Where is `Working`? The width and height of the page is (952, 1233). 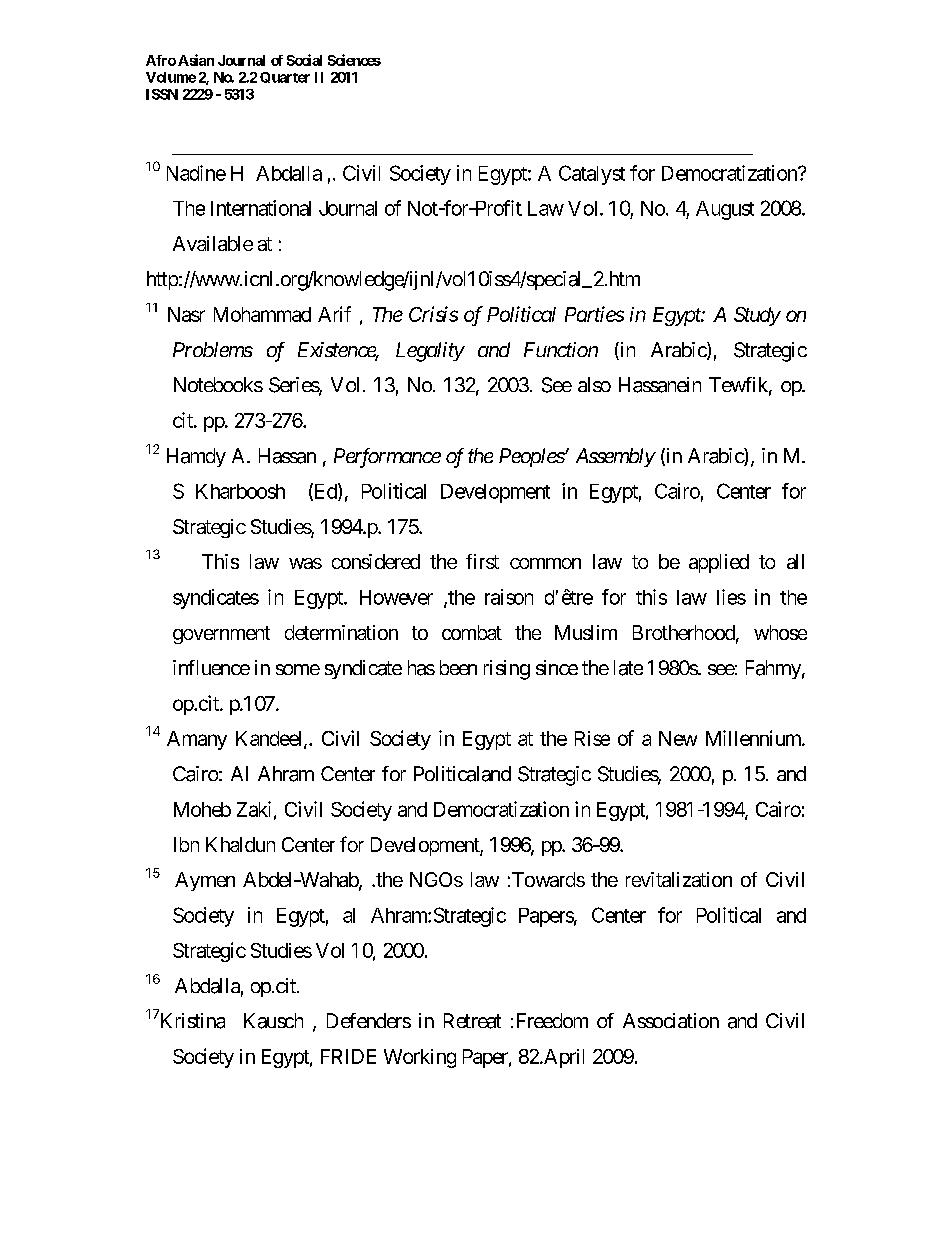
Working is located at coordinates (420, 1058).
